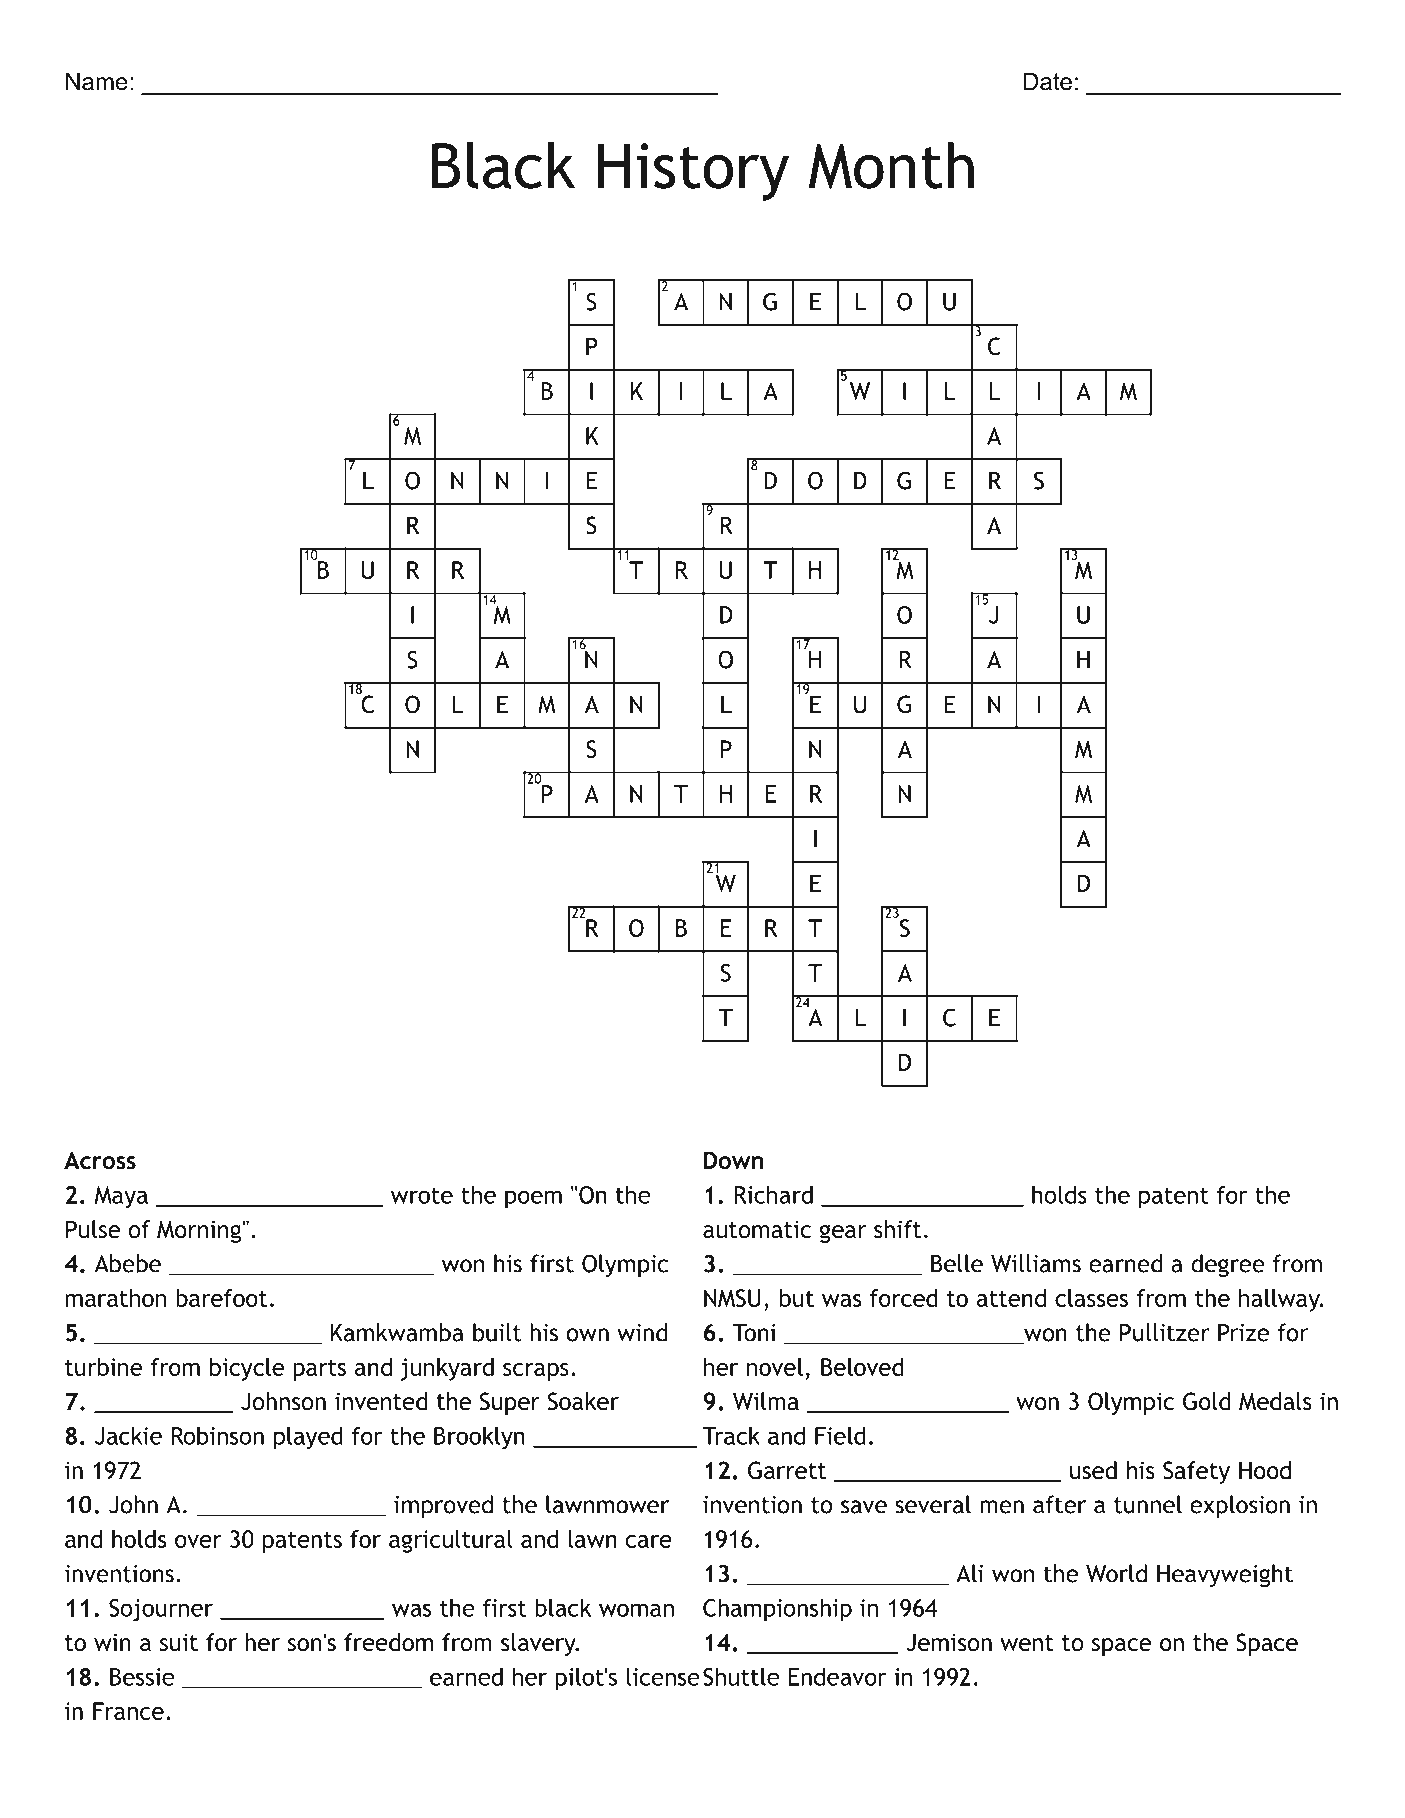  Describe the element at coordinates (733, 1160) in the page. I see `Down` at that location.
